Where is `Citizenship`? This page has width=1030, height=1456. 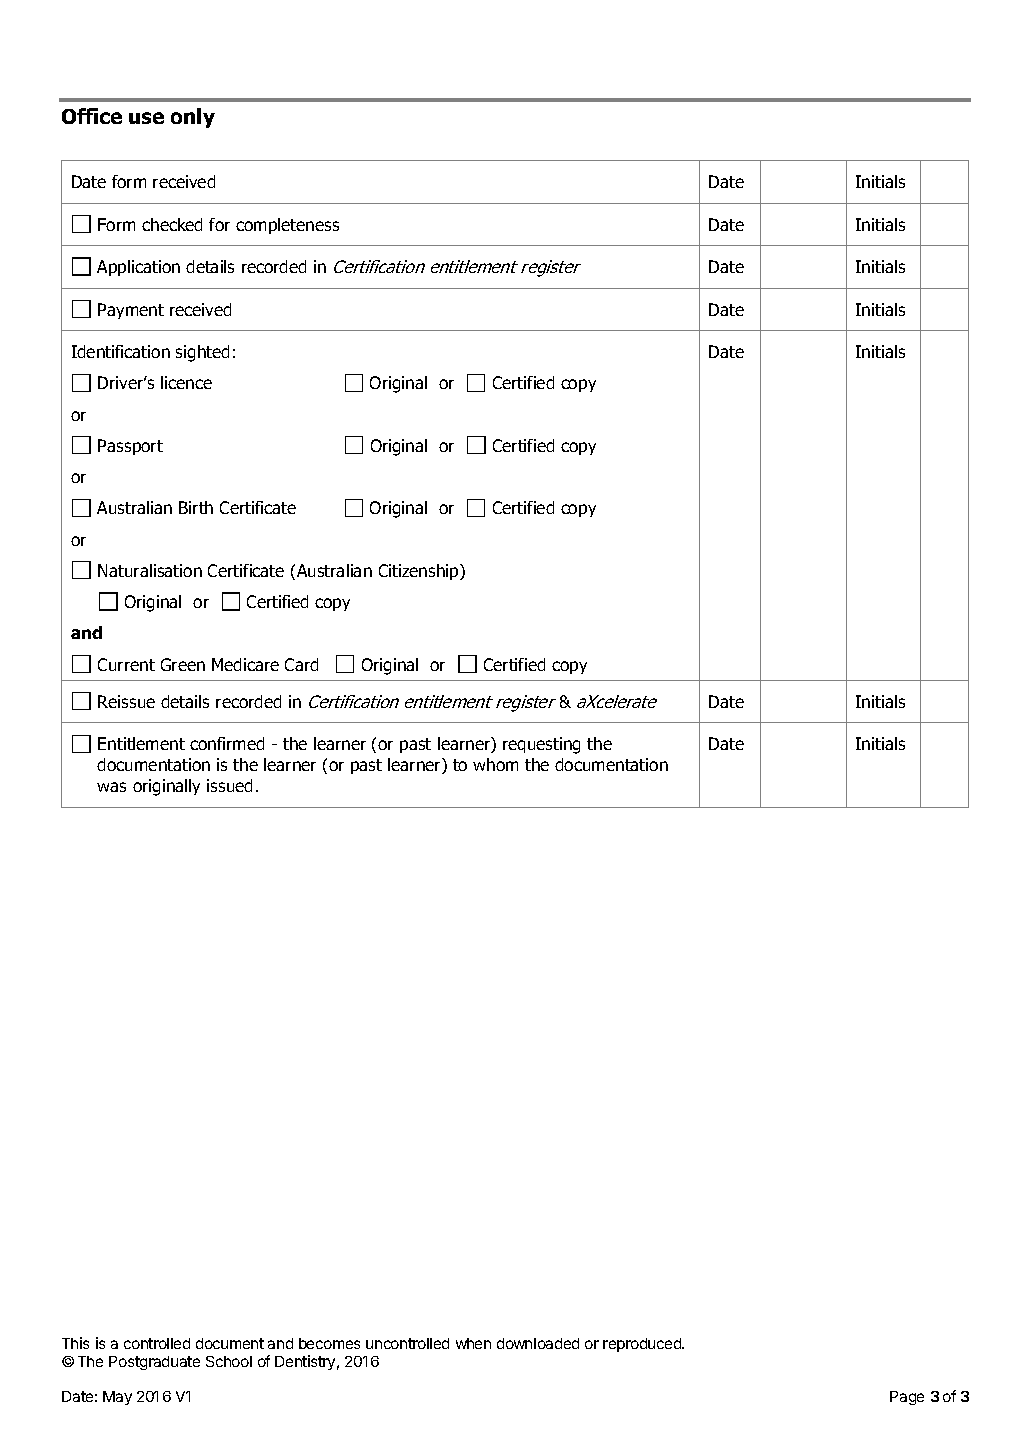
Citizenship is located at coordinates (420, 572).
